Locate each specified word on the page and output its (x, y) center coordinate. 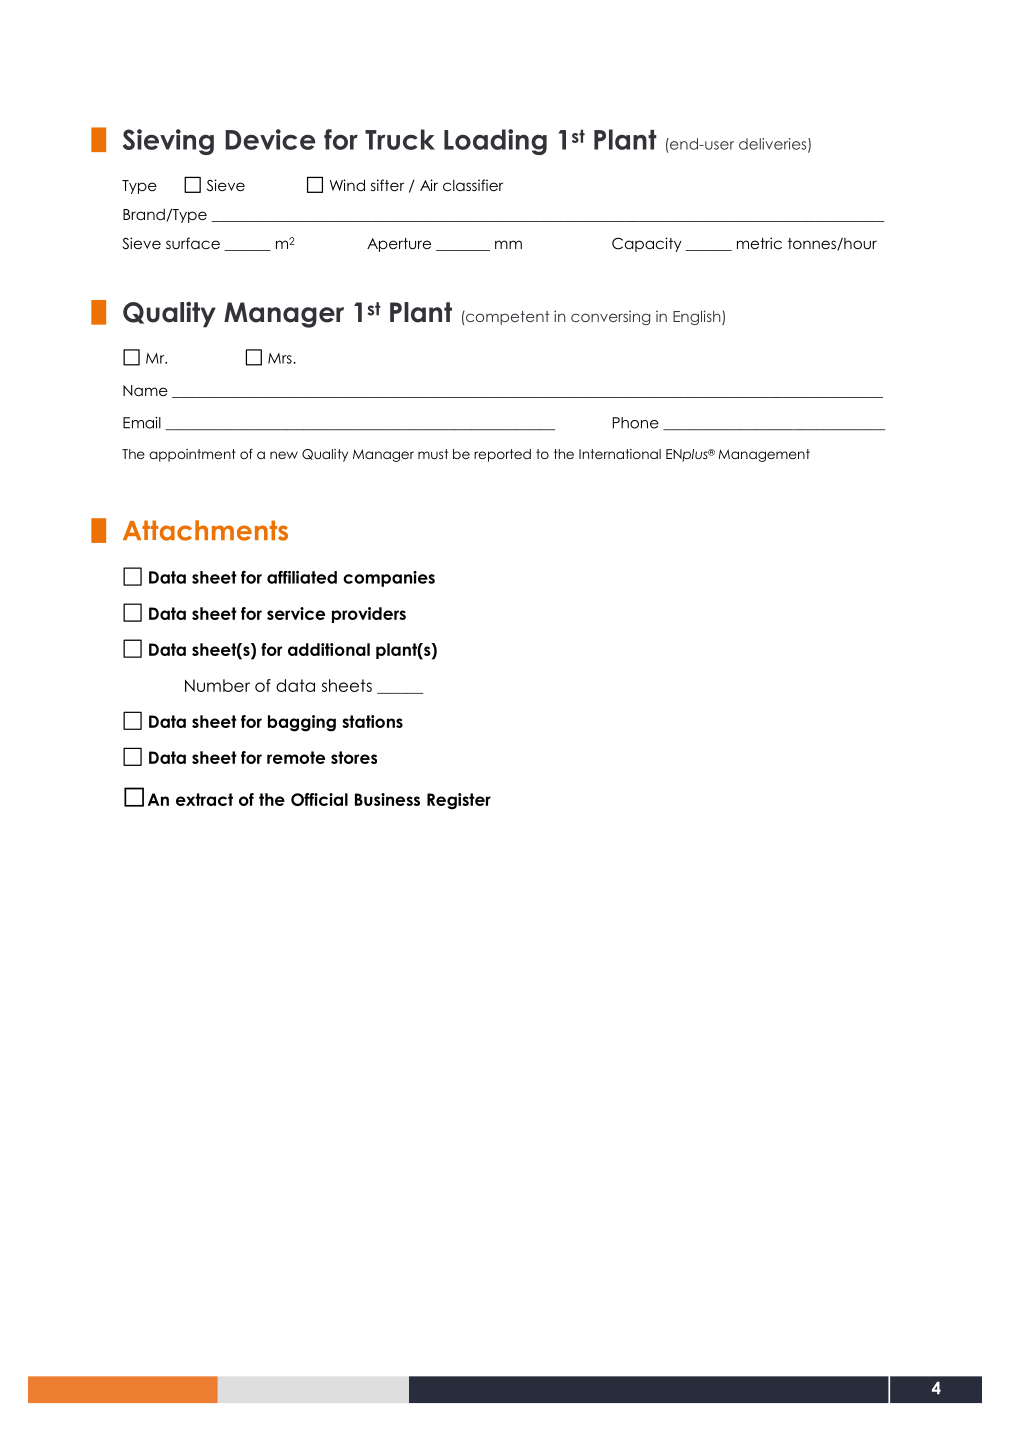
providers (369, 615)
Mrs (281, 358)
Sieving (168, 142)
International (620, 454)
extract (204, 799)
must (433, 454)
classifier (473, 185)
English (698, 317)
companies (389, 579)
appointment (192, 455)
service (296, 613)
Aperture (399, 245)
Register (459, 801)
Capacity (647, 244)
